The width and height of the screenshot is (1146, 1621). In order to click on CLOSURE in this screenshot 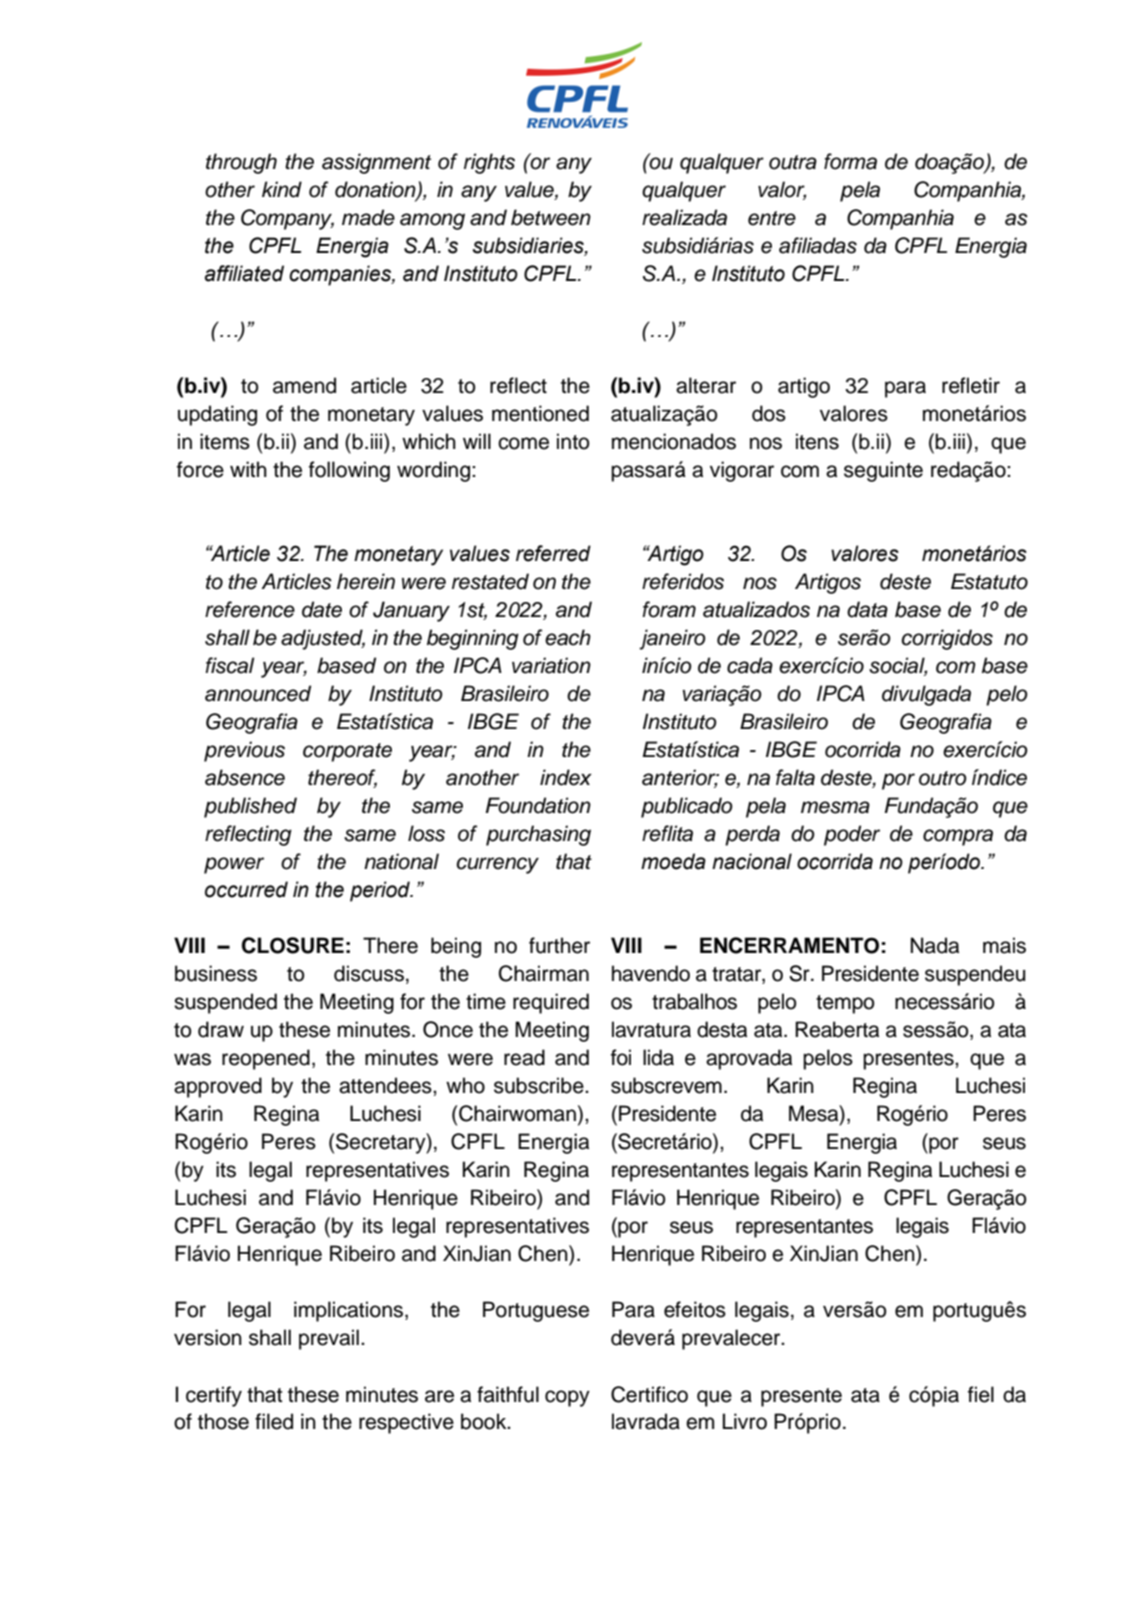, I will do `click(293, 945)`.
